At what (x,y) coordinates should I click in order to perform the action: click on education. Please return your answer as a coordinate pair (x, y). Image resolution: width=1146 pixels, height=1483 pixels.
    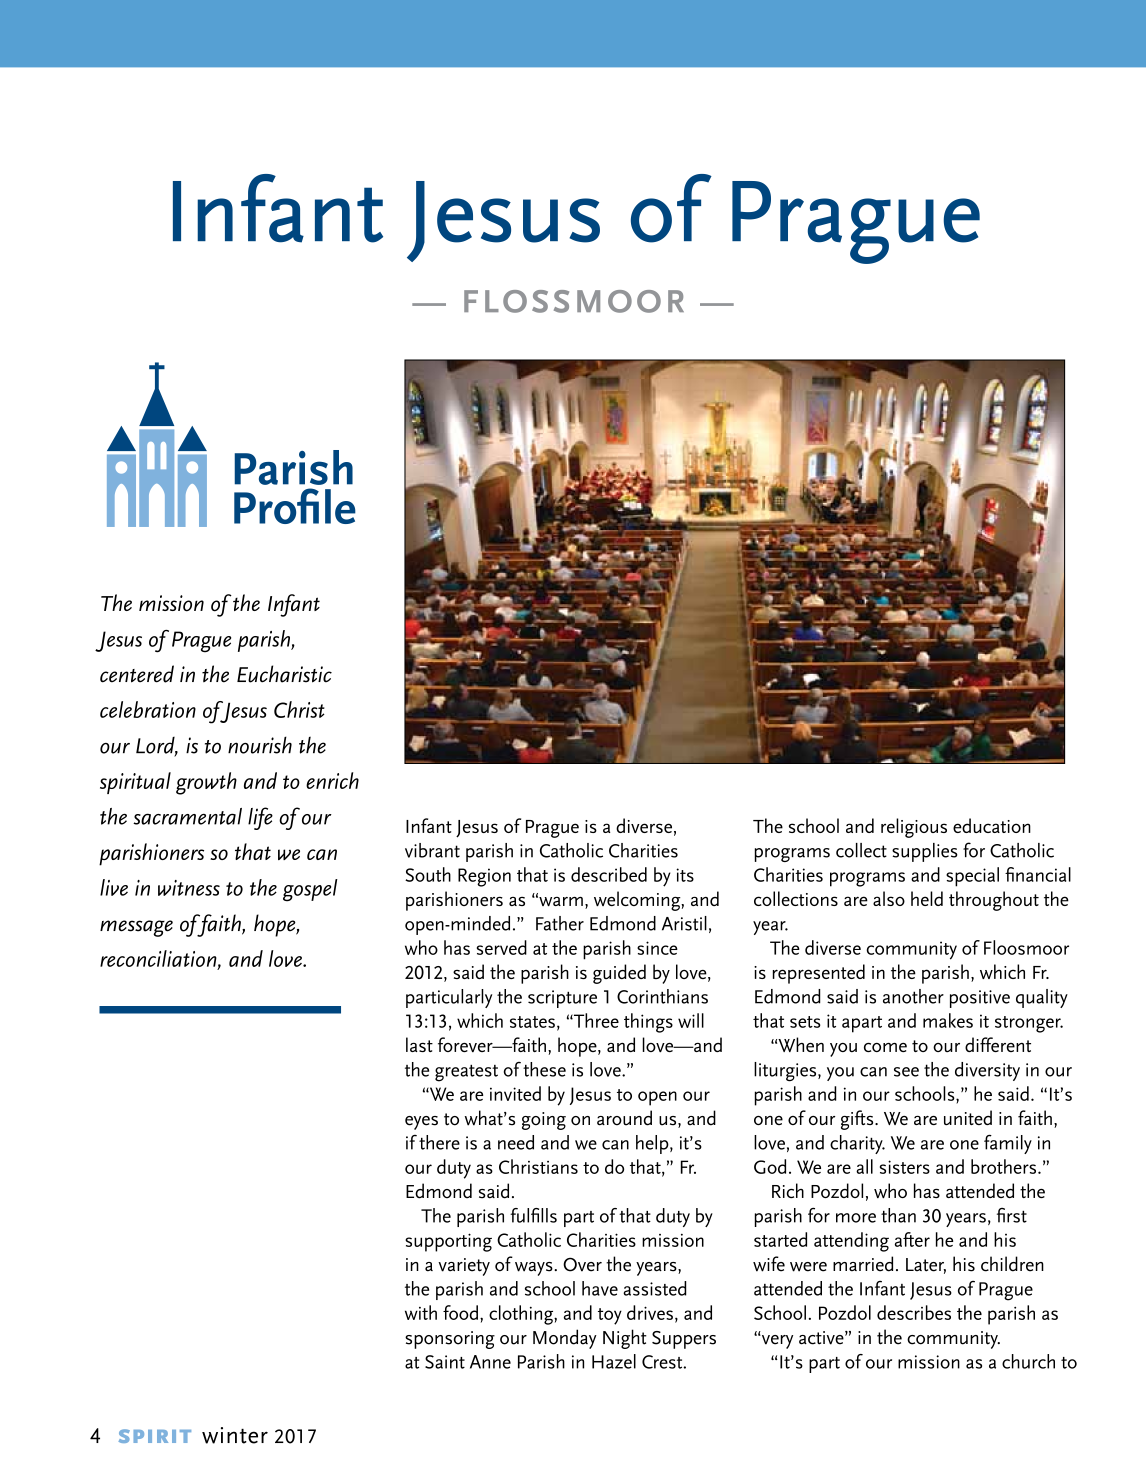
    Looking at the image, I should click on (992, 825).
